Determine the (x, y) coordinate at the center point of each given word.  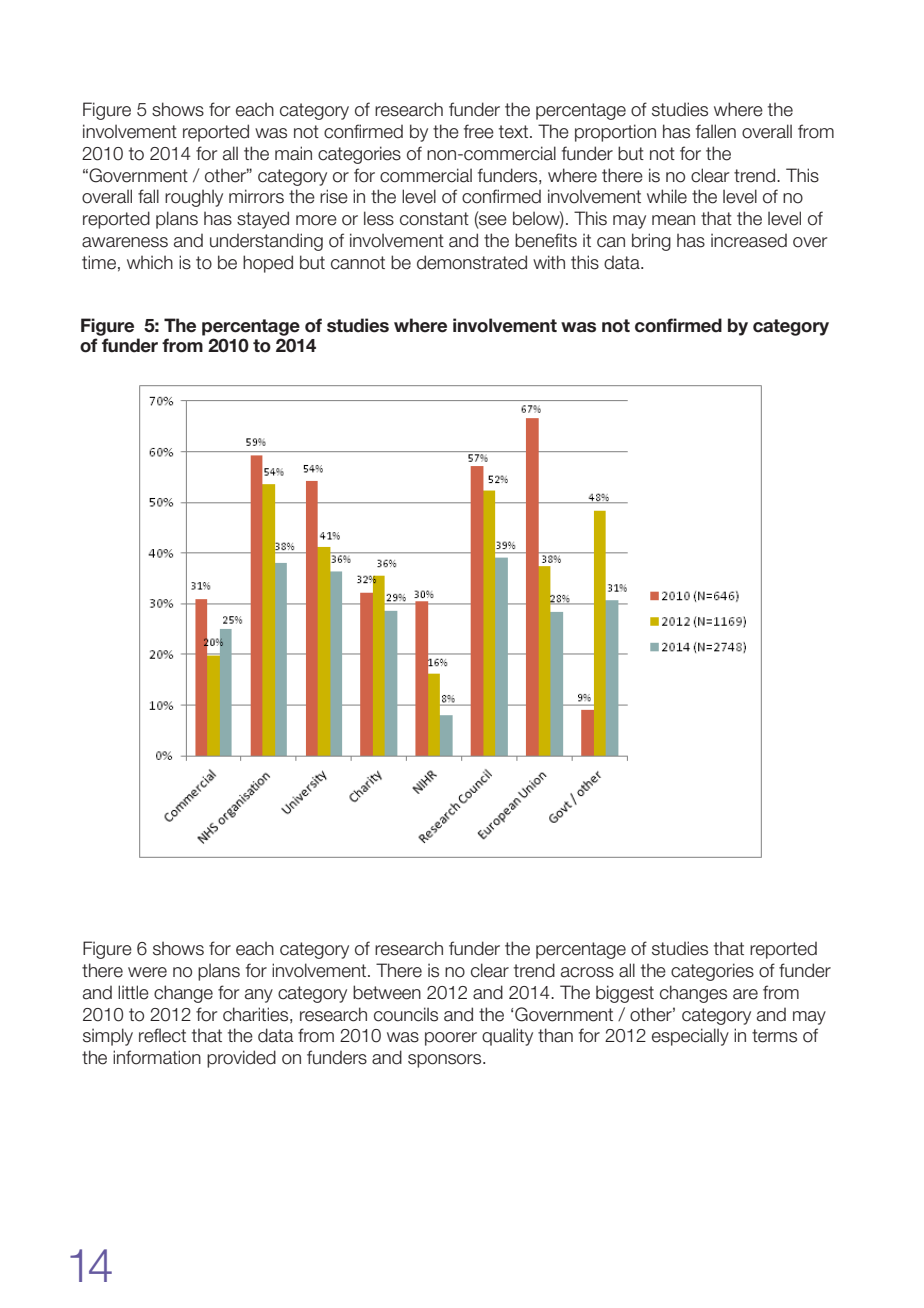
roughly (194, 198)
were (147, 972)
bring (651, 242)
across (587, 972)
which (150, 262)
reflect (162, 1035)
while (667, 196)
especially (690, 1037)
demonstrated (472, 262)
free (479, 131)
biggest (625, 994)
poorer (451, 1039)
